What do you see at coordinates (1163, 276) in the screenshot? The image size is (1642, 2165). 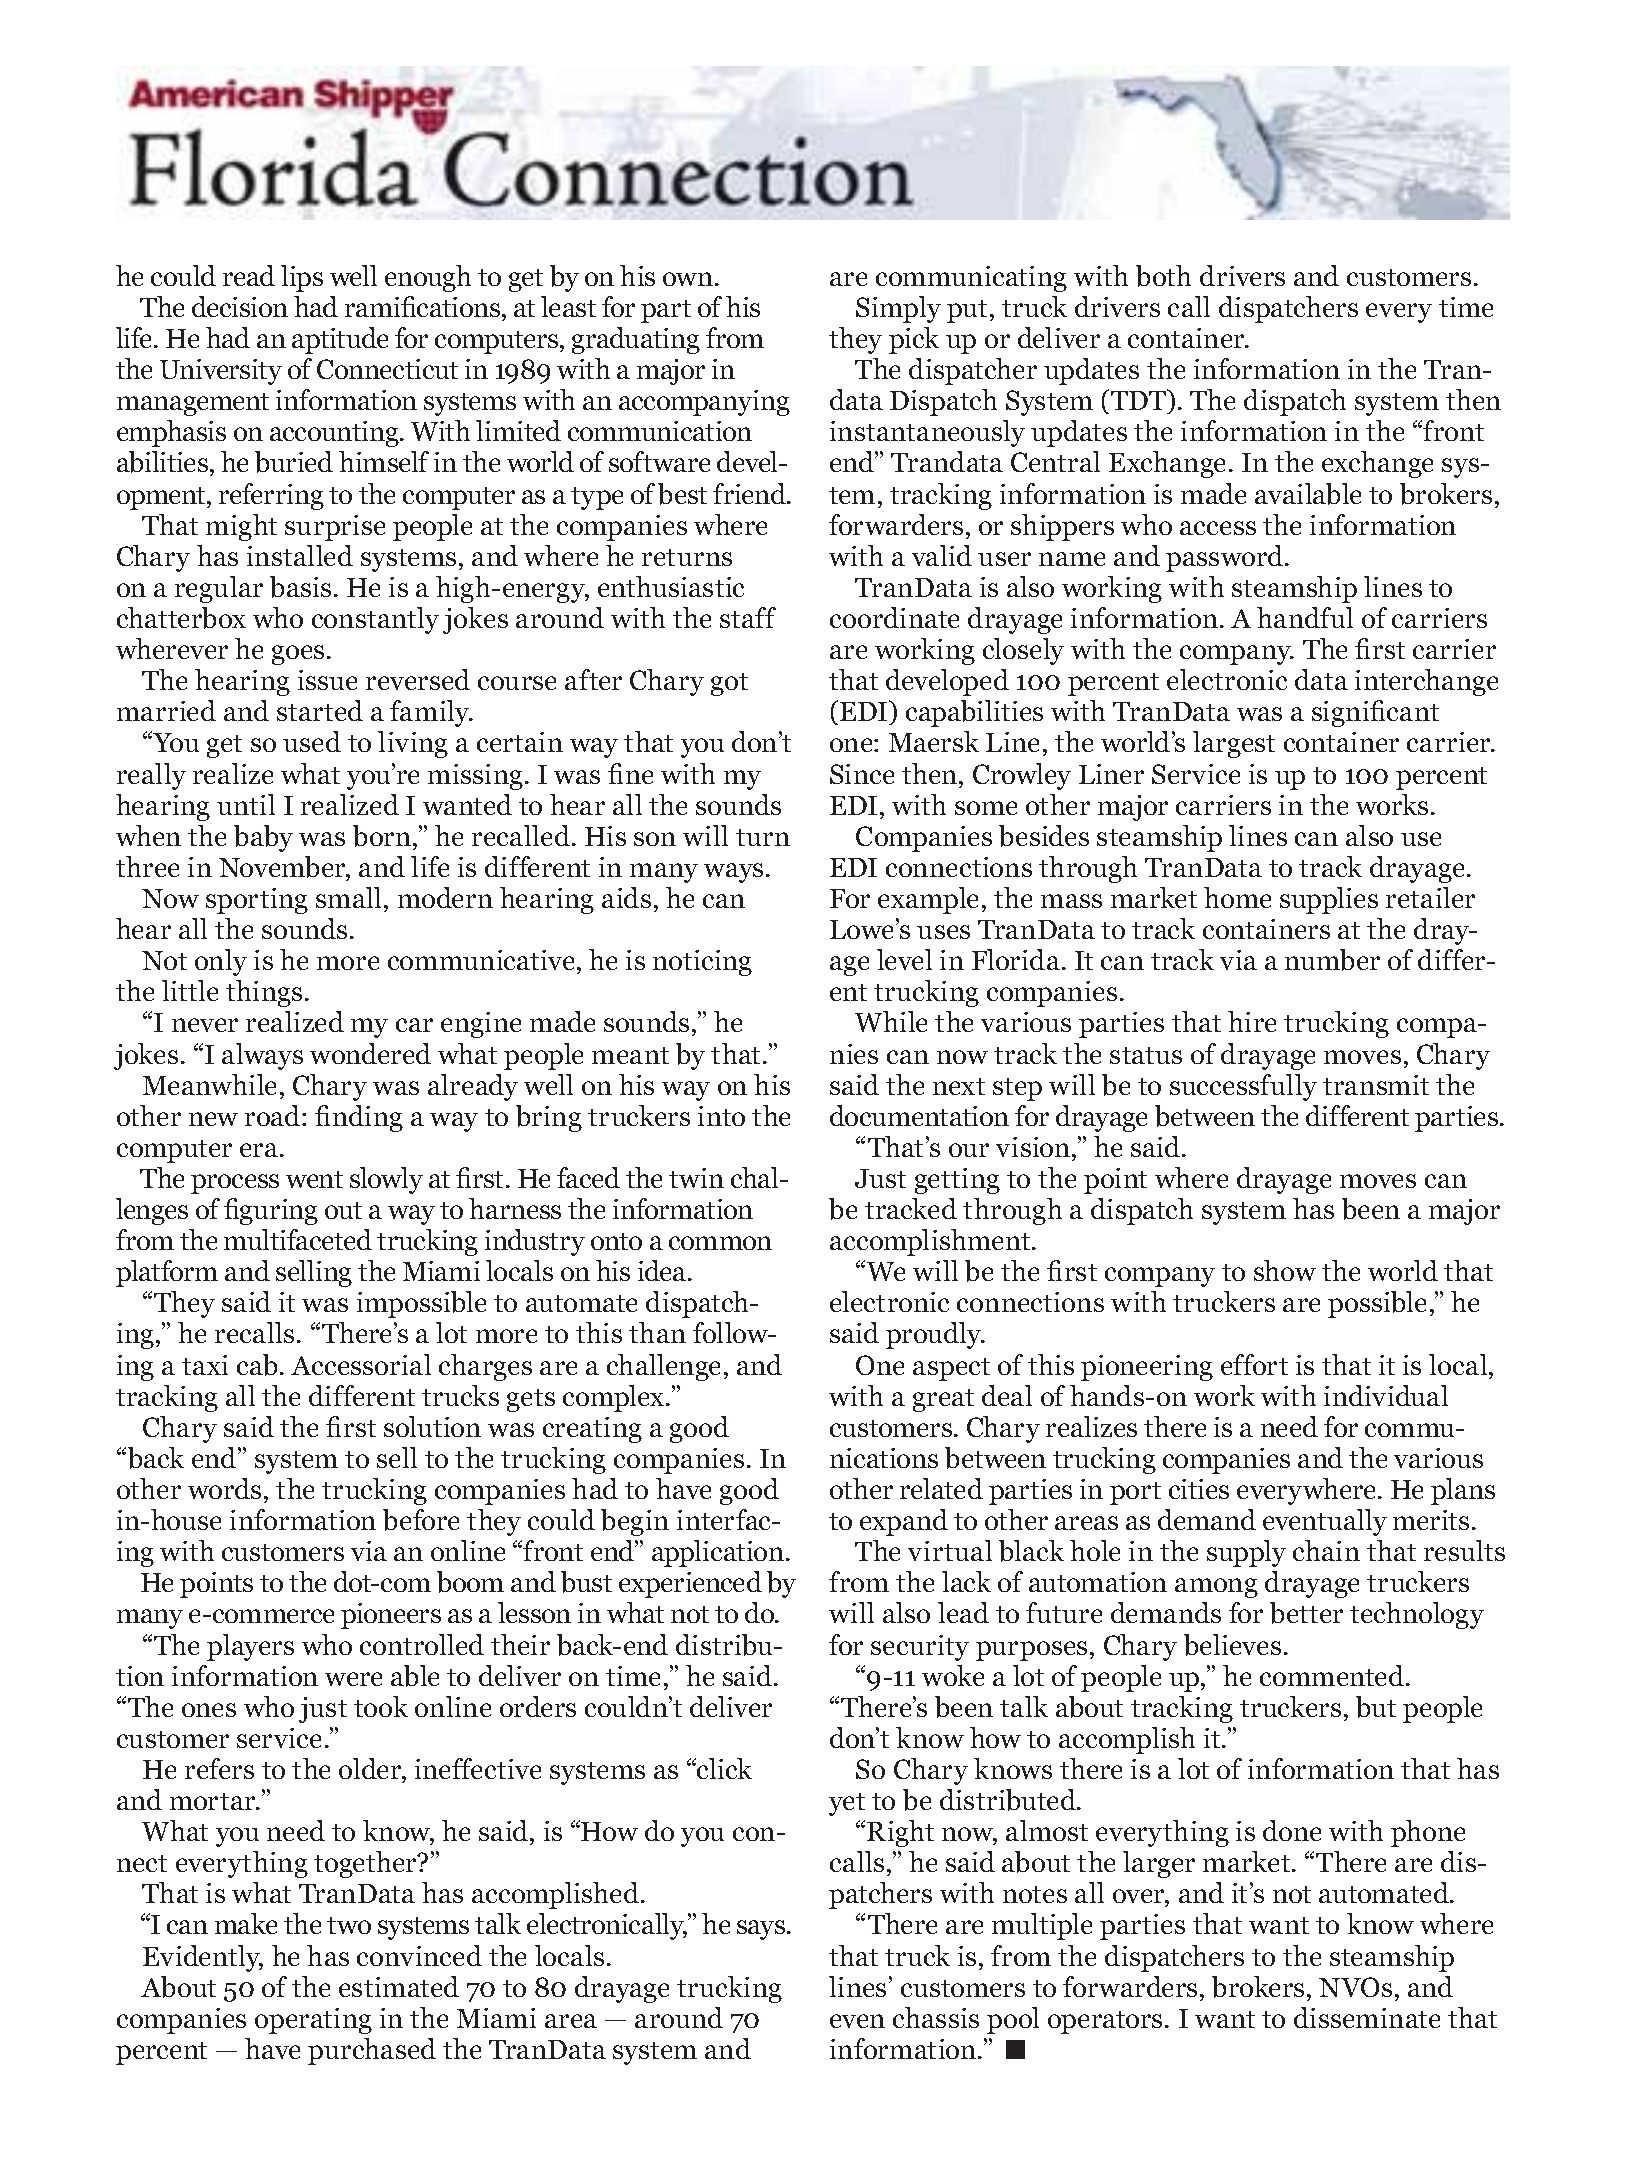 I see `both` at bounding box center [1163, 276].
